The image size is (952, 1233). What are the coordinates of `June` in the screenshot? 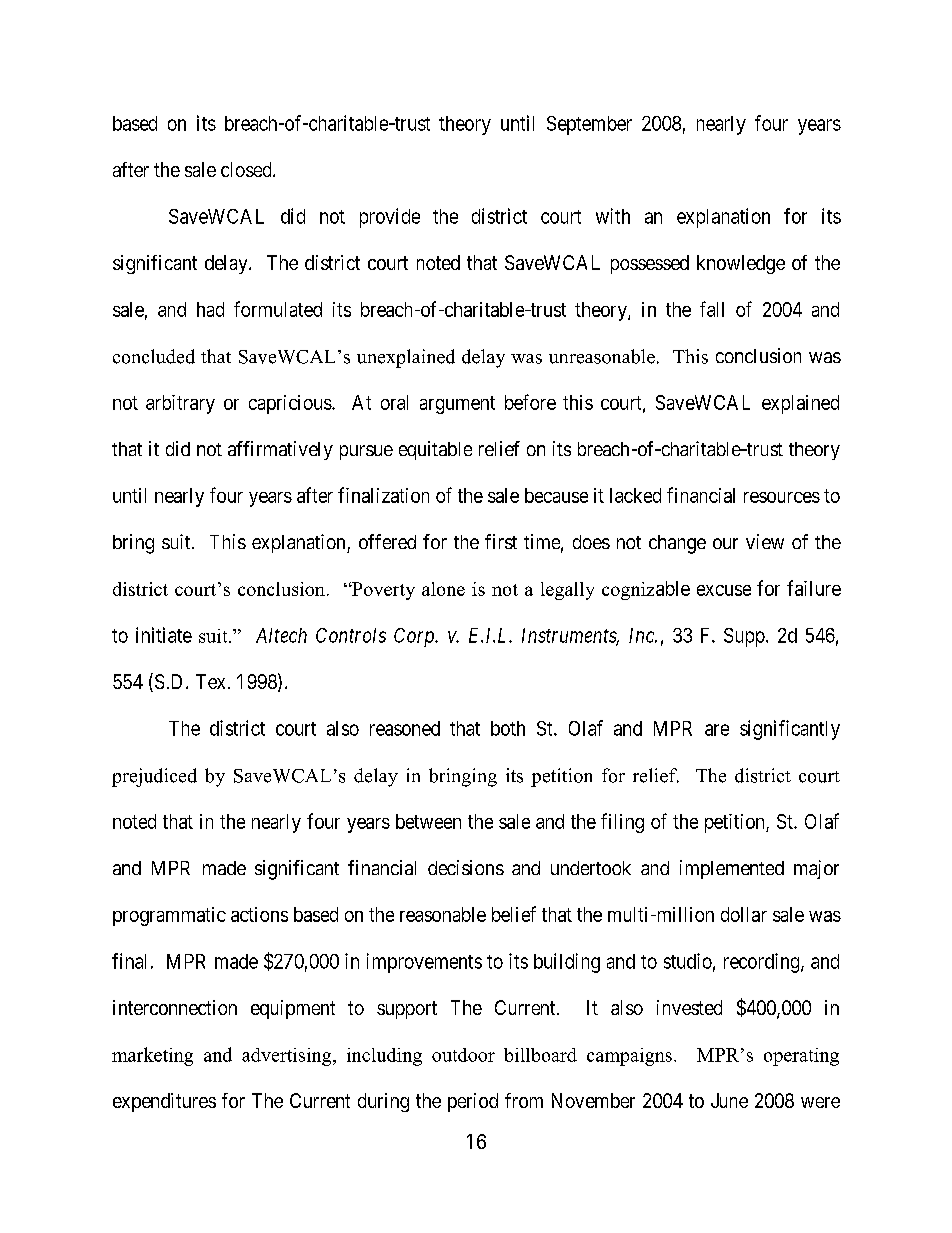 It's located at (729, 1100).
